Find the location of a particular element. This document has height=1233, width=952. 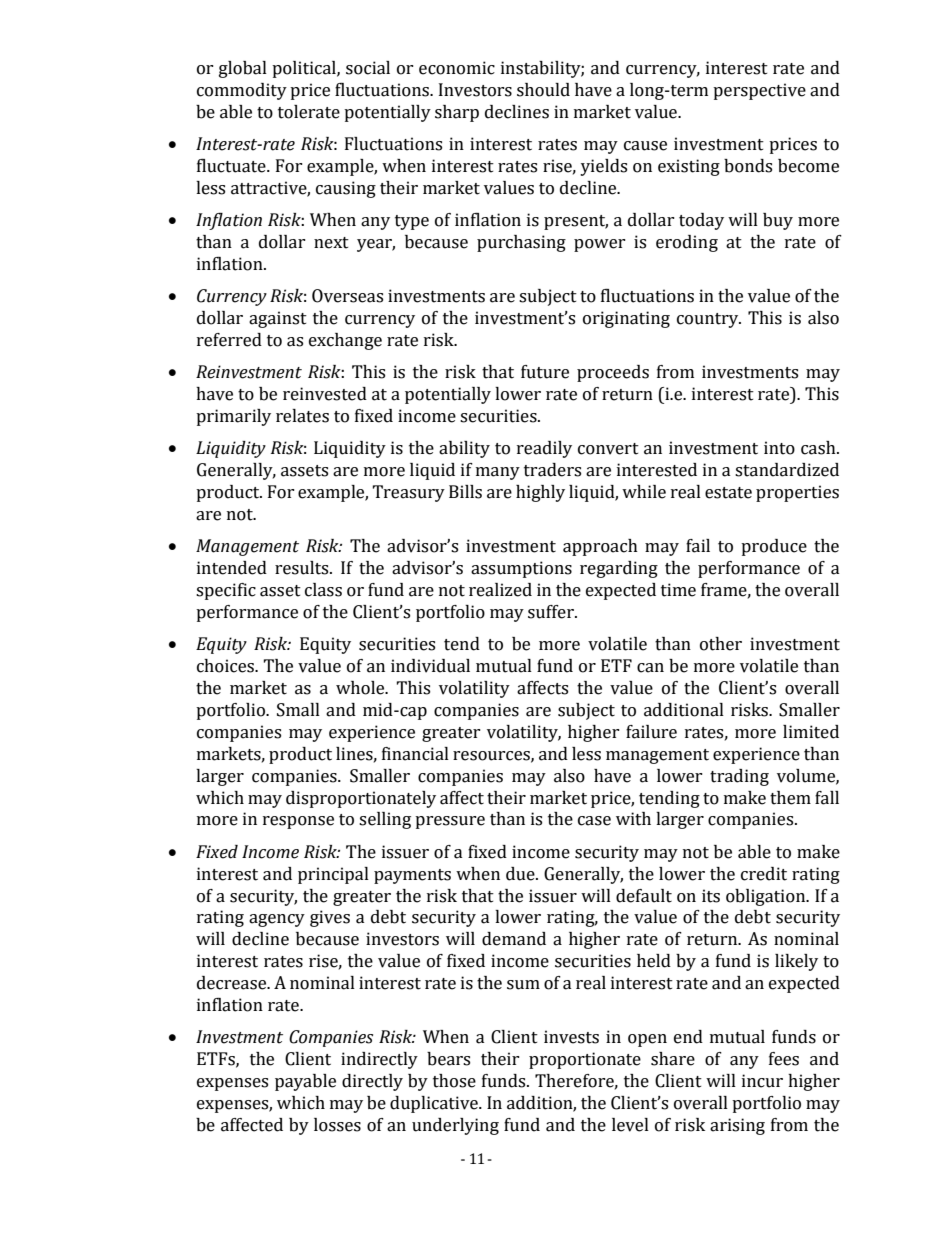

those is located at coordinates (454, 1081).
